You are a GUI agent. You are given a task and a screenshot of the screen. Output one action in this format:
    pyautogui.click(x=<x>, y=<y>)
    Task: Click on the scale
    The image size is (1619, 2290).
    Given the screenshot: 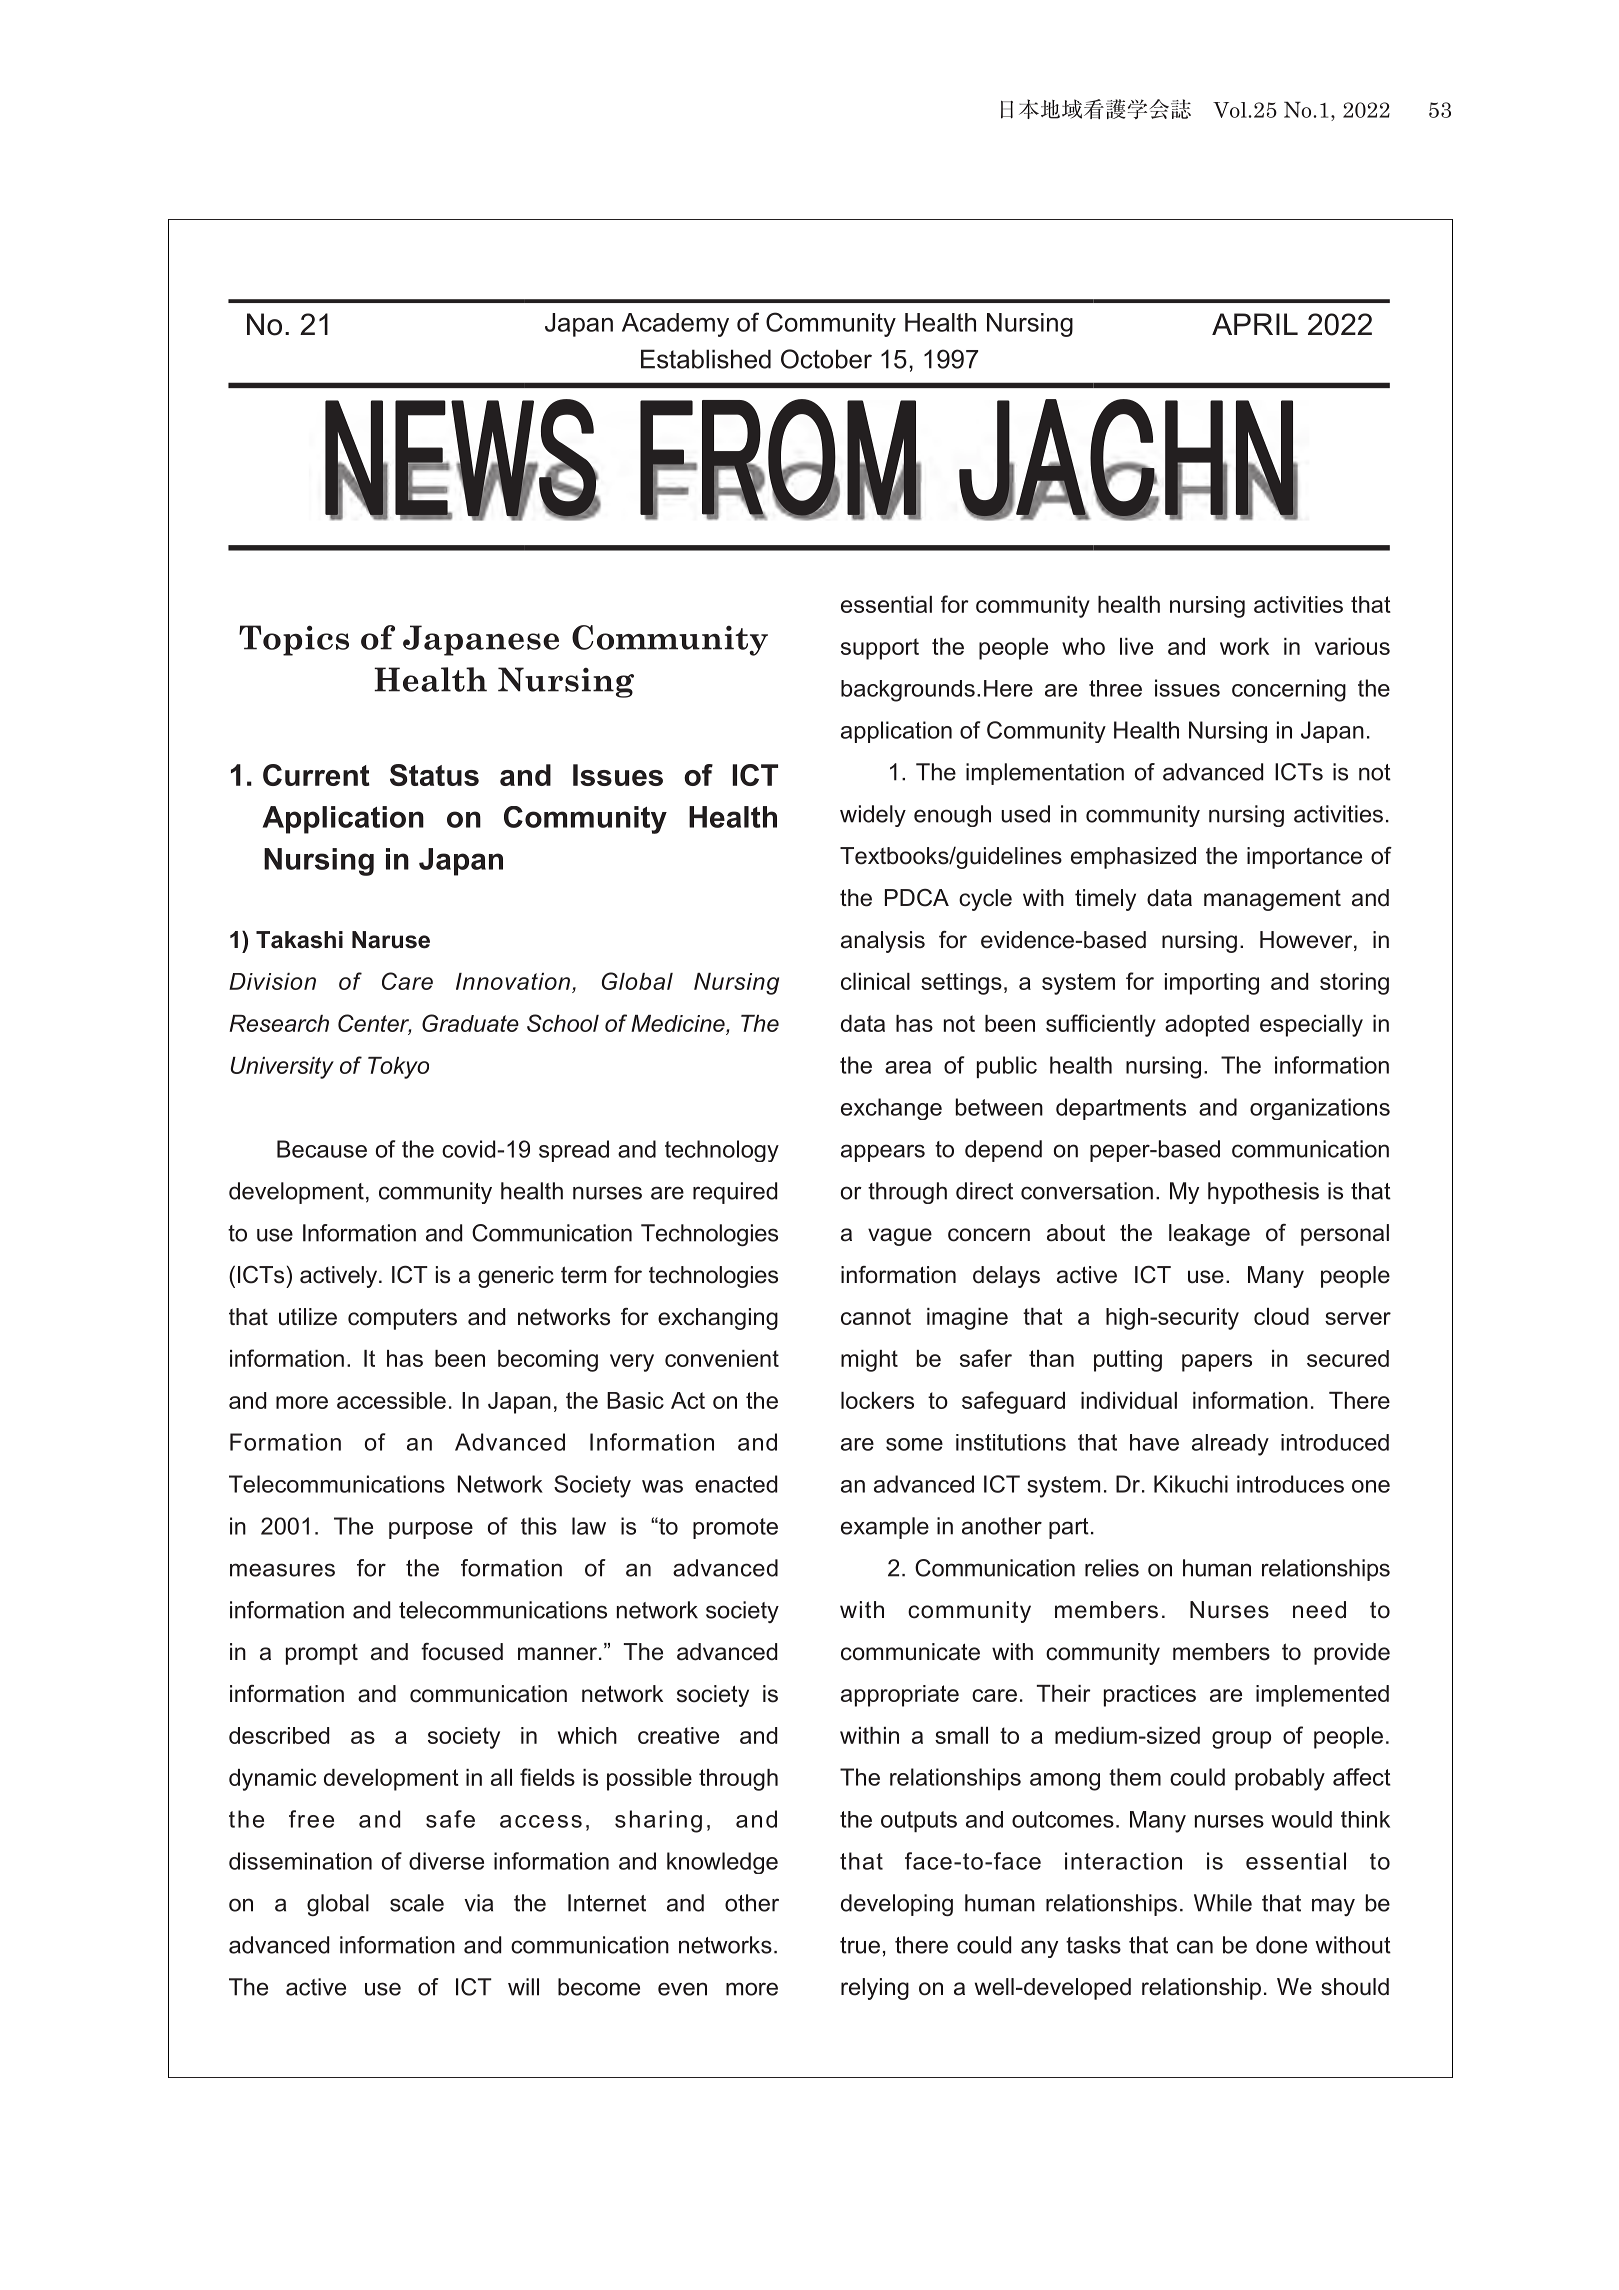 What is the action you would take?
    pyautogui.click(x=417, y=1903)
